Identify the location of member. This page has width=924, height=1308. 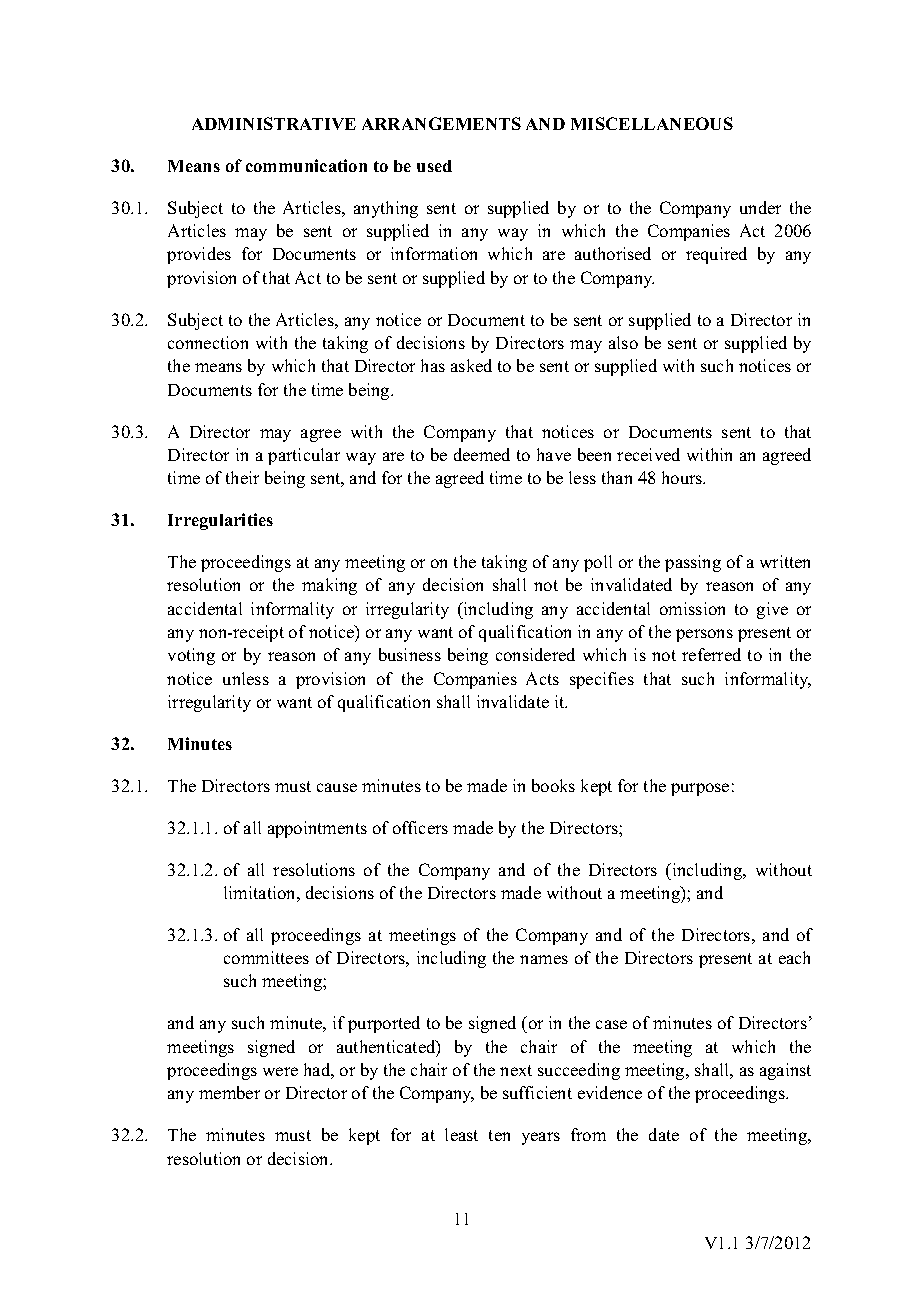
(229, 1092).
